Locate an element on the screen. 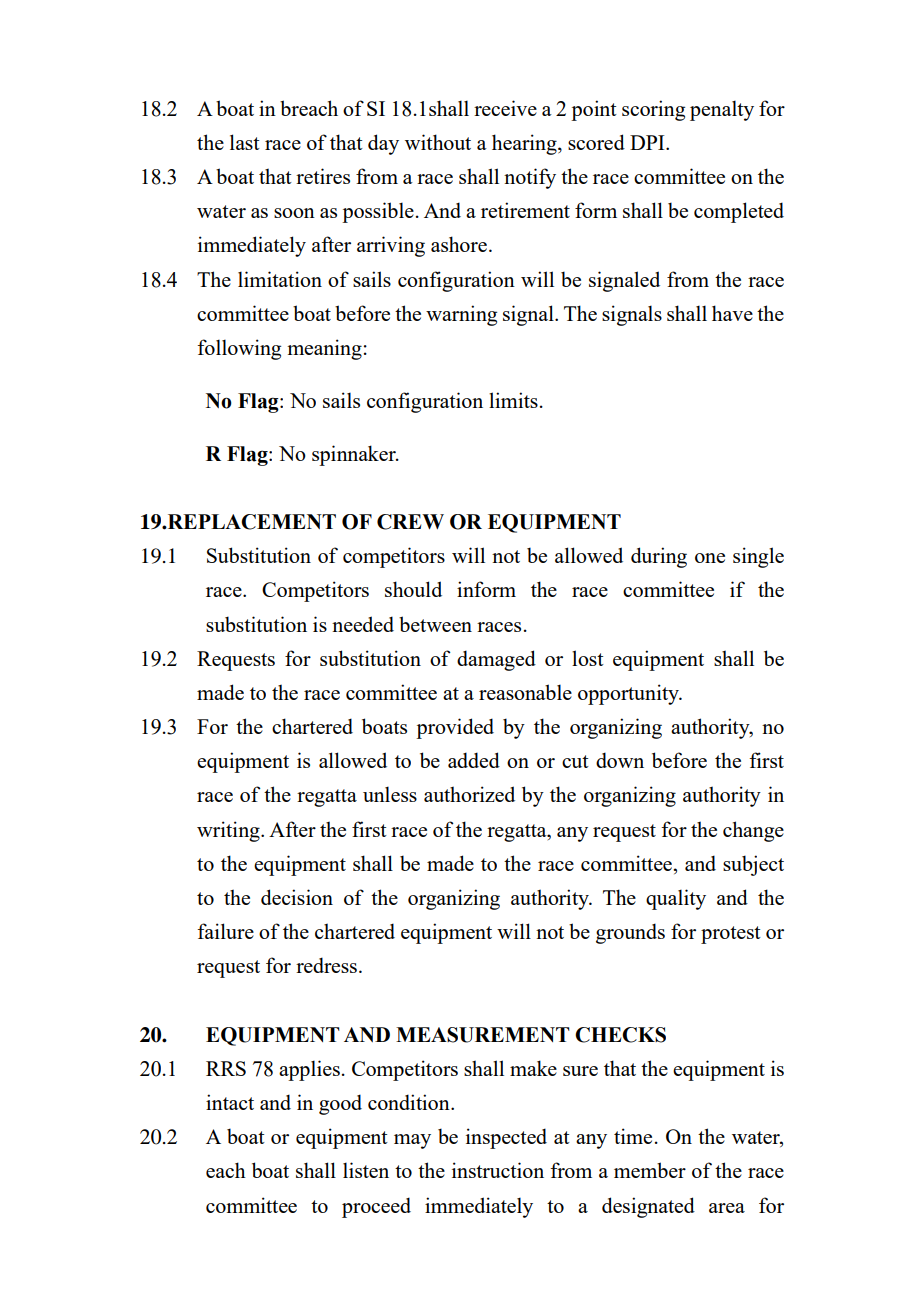  damaged is located at coordinates (496, 660).
